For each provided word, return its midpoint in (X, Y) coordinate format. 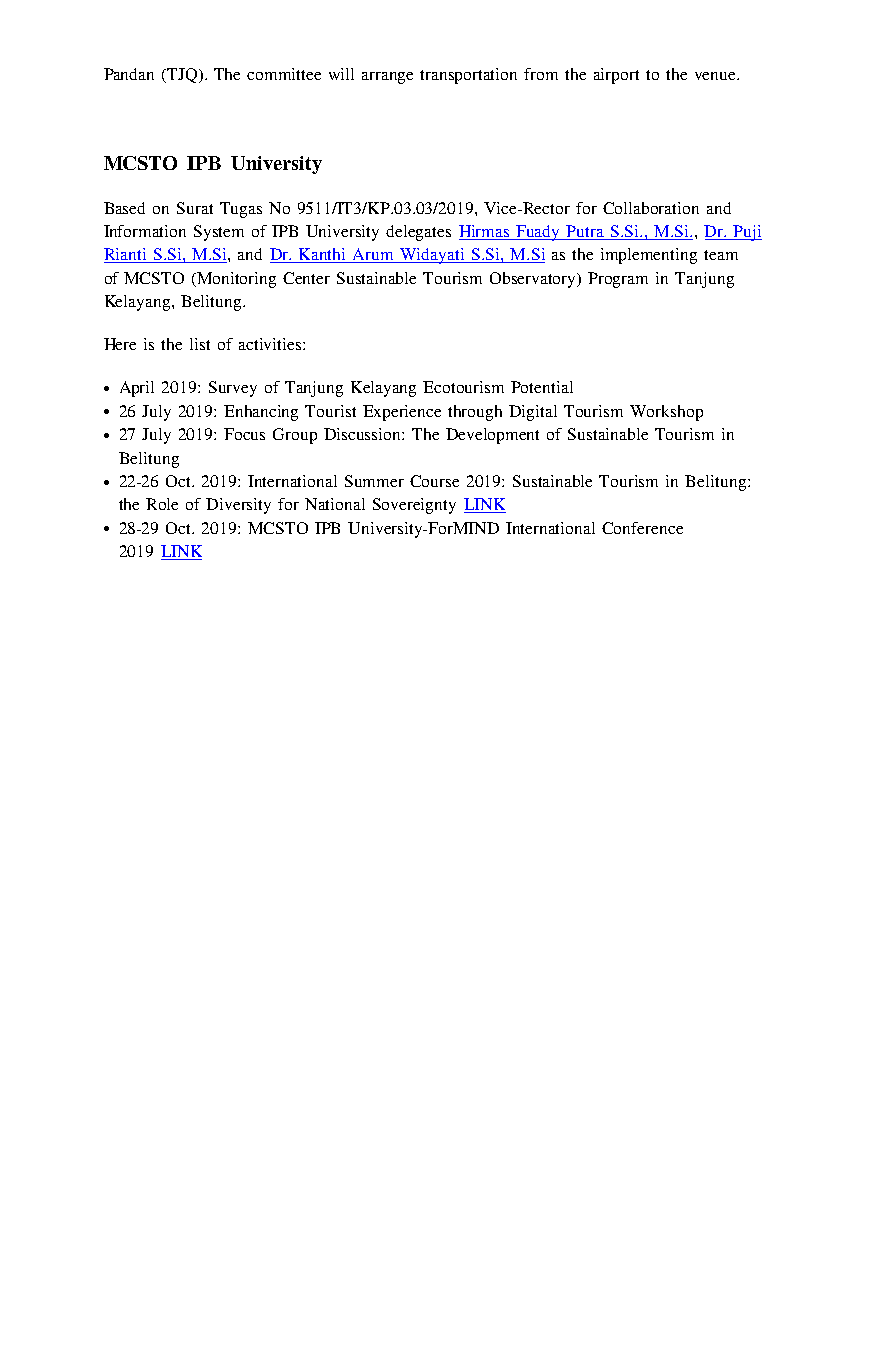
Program (618, 280)
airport (616, 76)
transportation (468, 76)
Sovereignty (414, 506)
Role (162, 504)
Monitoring (235, 280)
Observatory (534, 280)
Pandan (129, 74)
